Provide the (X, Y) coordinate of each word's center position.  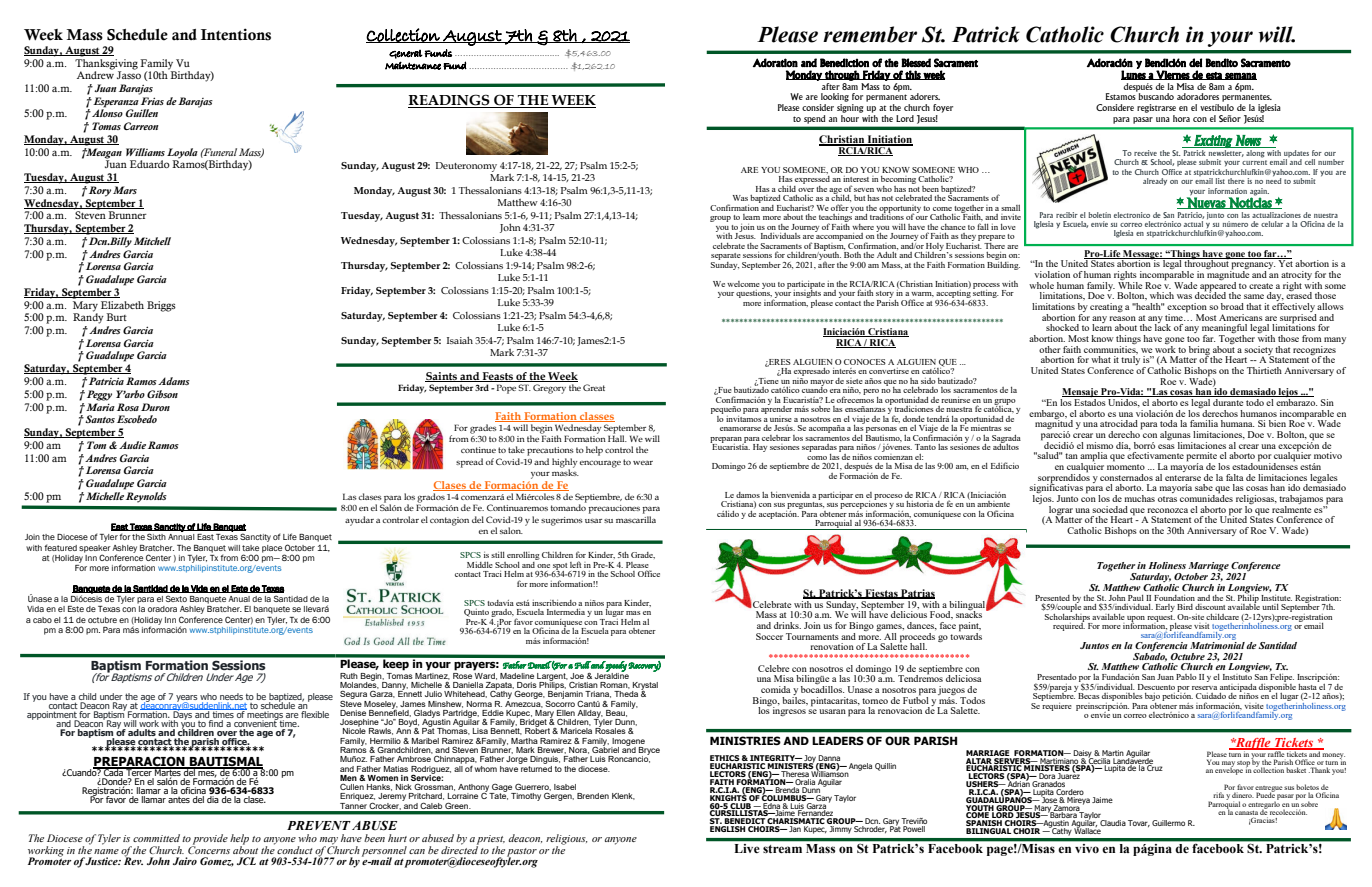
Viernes (1172, 75)
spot (560, 567)
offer (840, 207)
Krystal (645, 687)
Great (594, 387)
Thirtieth (1264, 370)
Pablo (1186, 677)
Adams (174, 381)
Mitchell (152, 241)
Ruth (349, 676)
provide (209, 840)
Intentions (236, 34)
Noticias (1250, 202)
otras (1167, 499)
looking (835, 97)
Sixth (156, 536)
